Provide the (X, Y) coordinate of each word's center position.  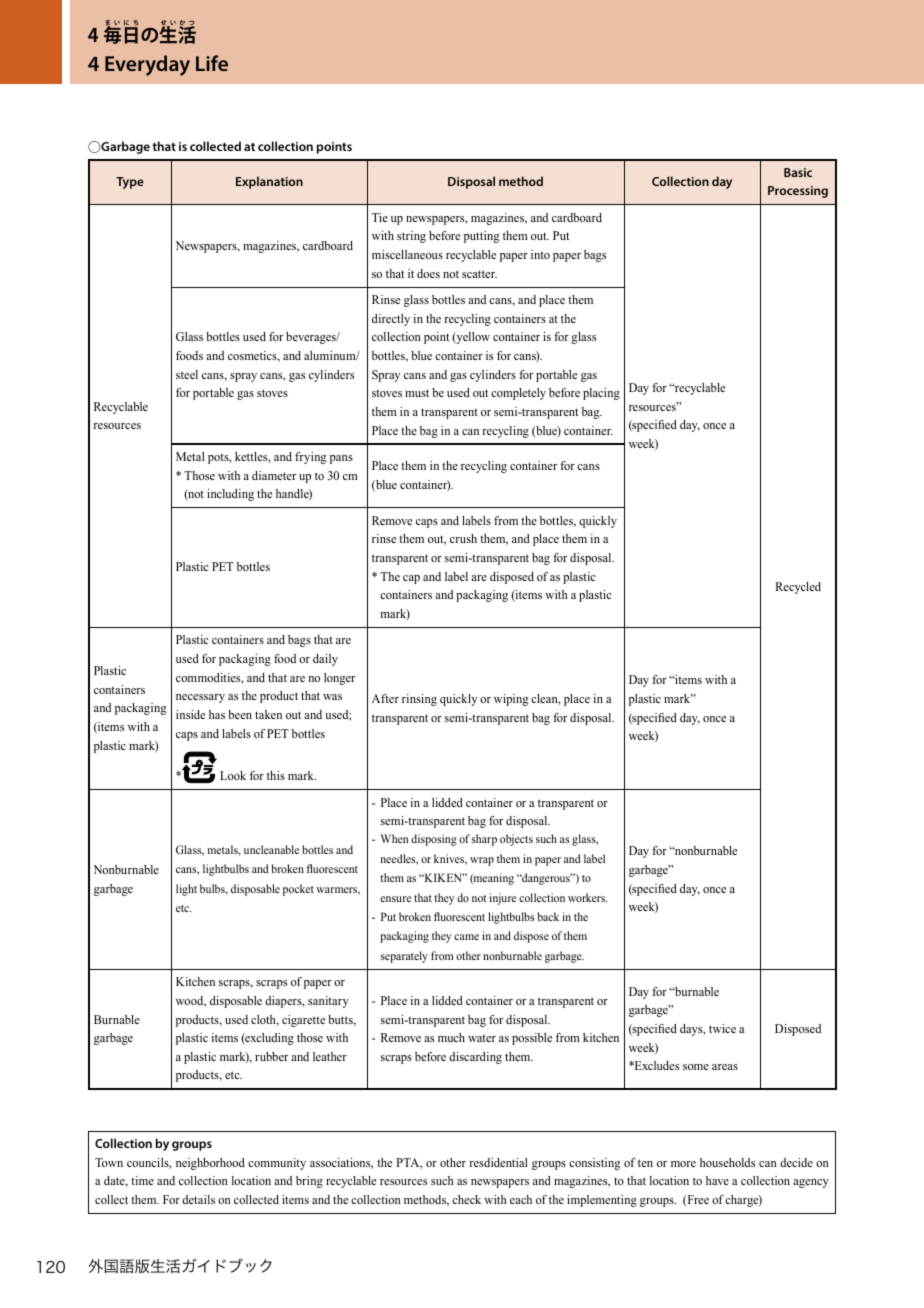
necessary (200, 698)
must (417, 393)
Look (233, 775)
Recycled (798, 588)
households (727, 1162)
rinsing (419, 700)
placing (601, 394)
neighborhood (210, 1164)
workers (588, 897)
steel (187, 374)
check (466, 1199)
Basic (798, 172)
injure (503, 899)
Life (212, 63)
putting (481, 237)
